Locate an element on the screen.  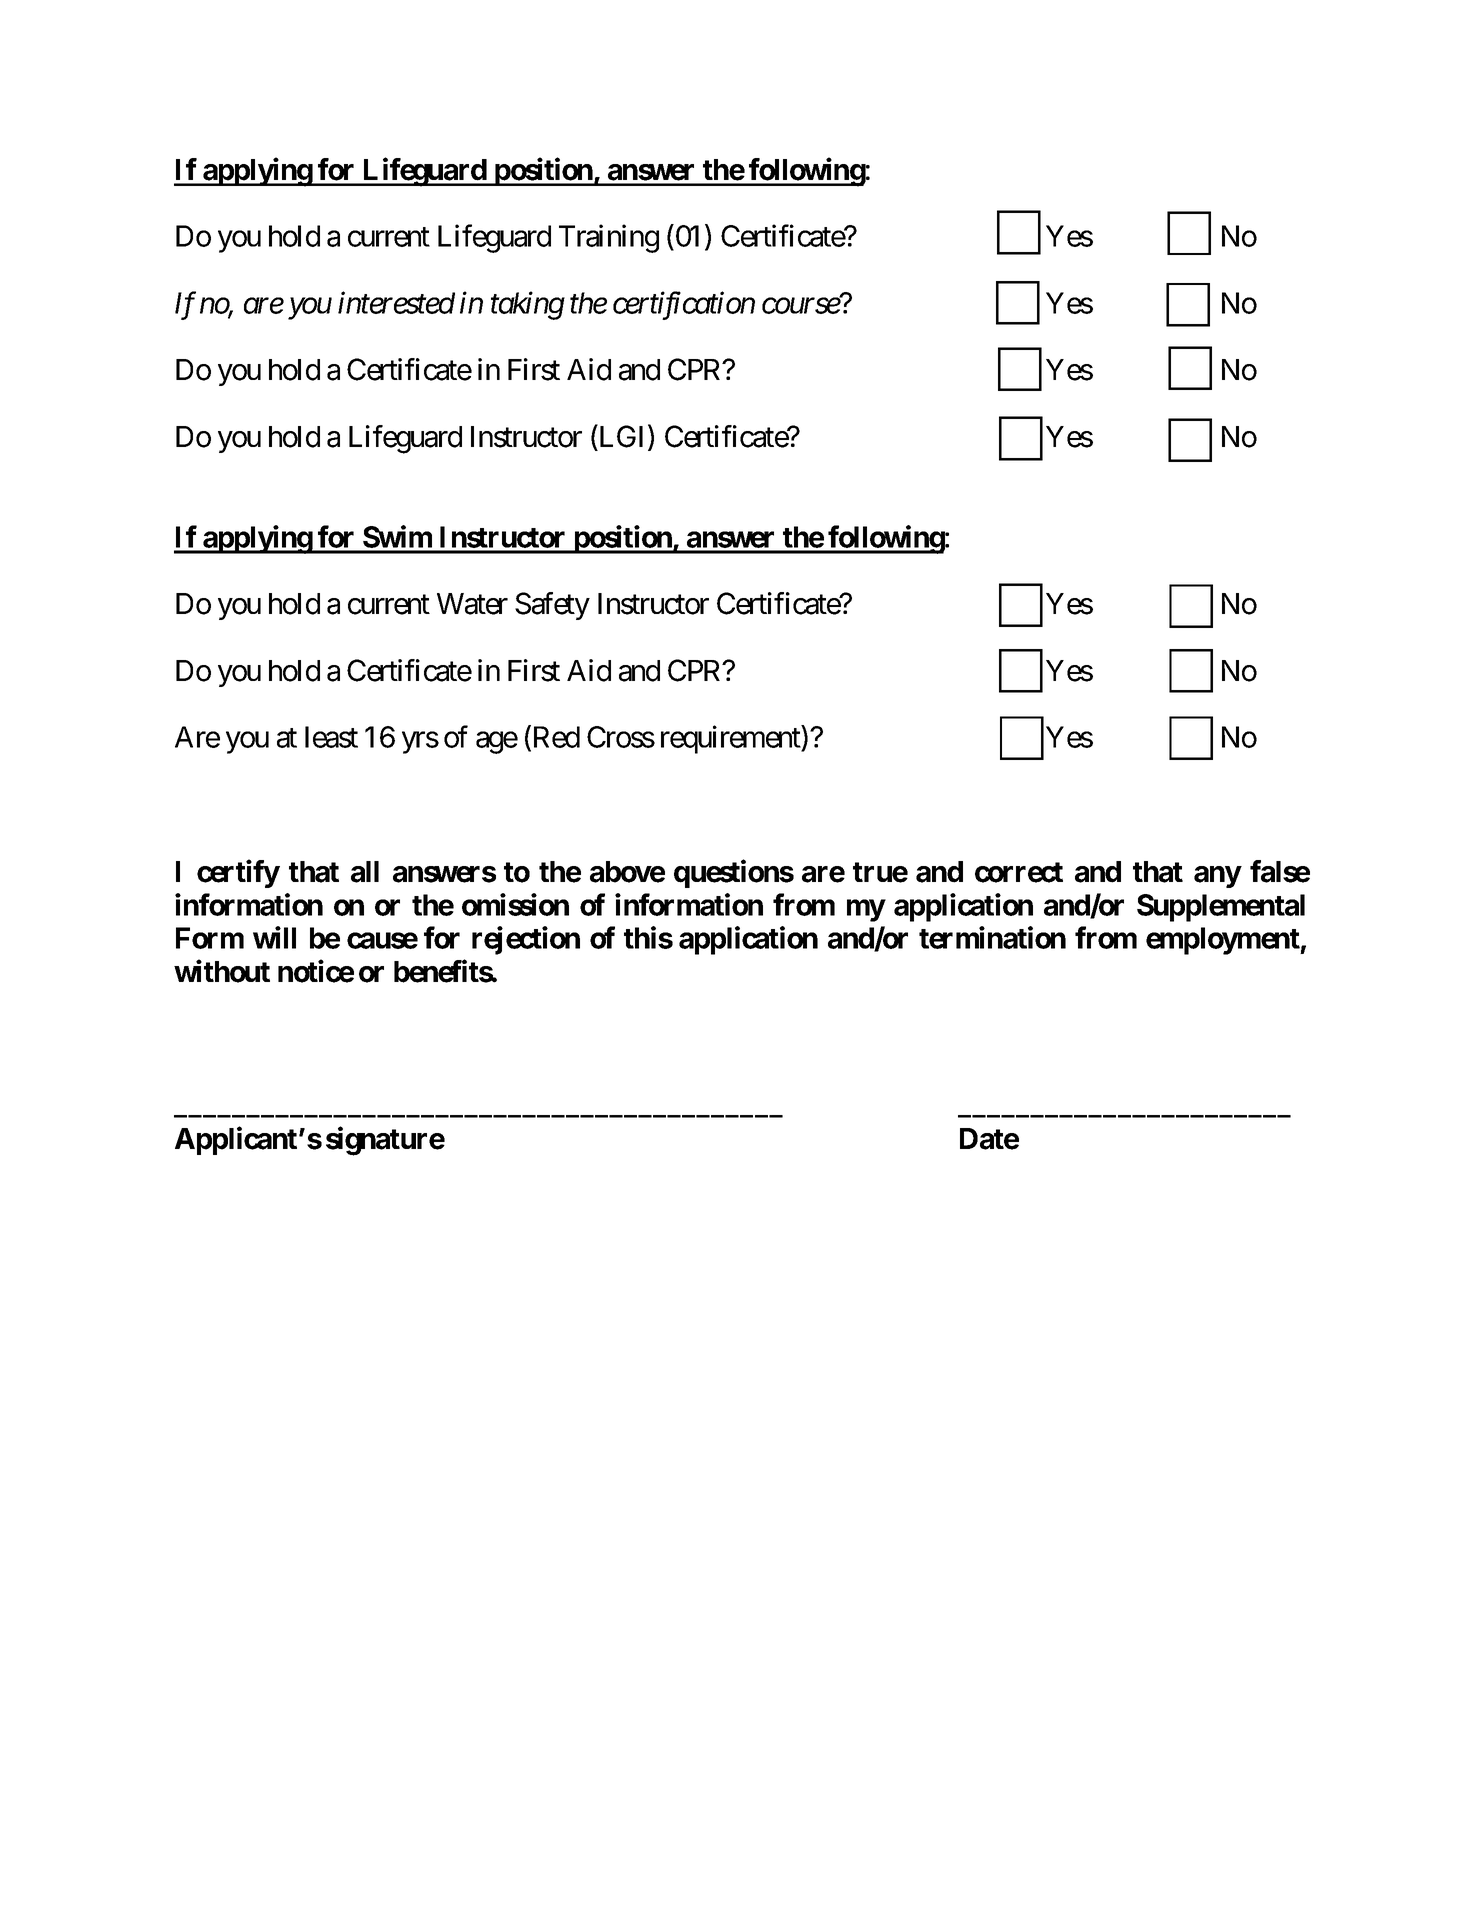
Red is located at coordinates (555, 738).
